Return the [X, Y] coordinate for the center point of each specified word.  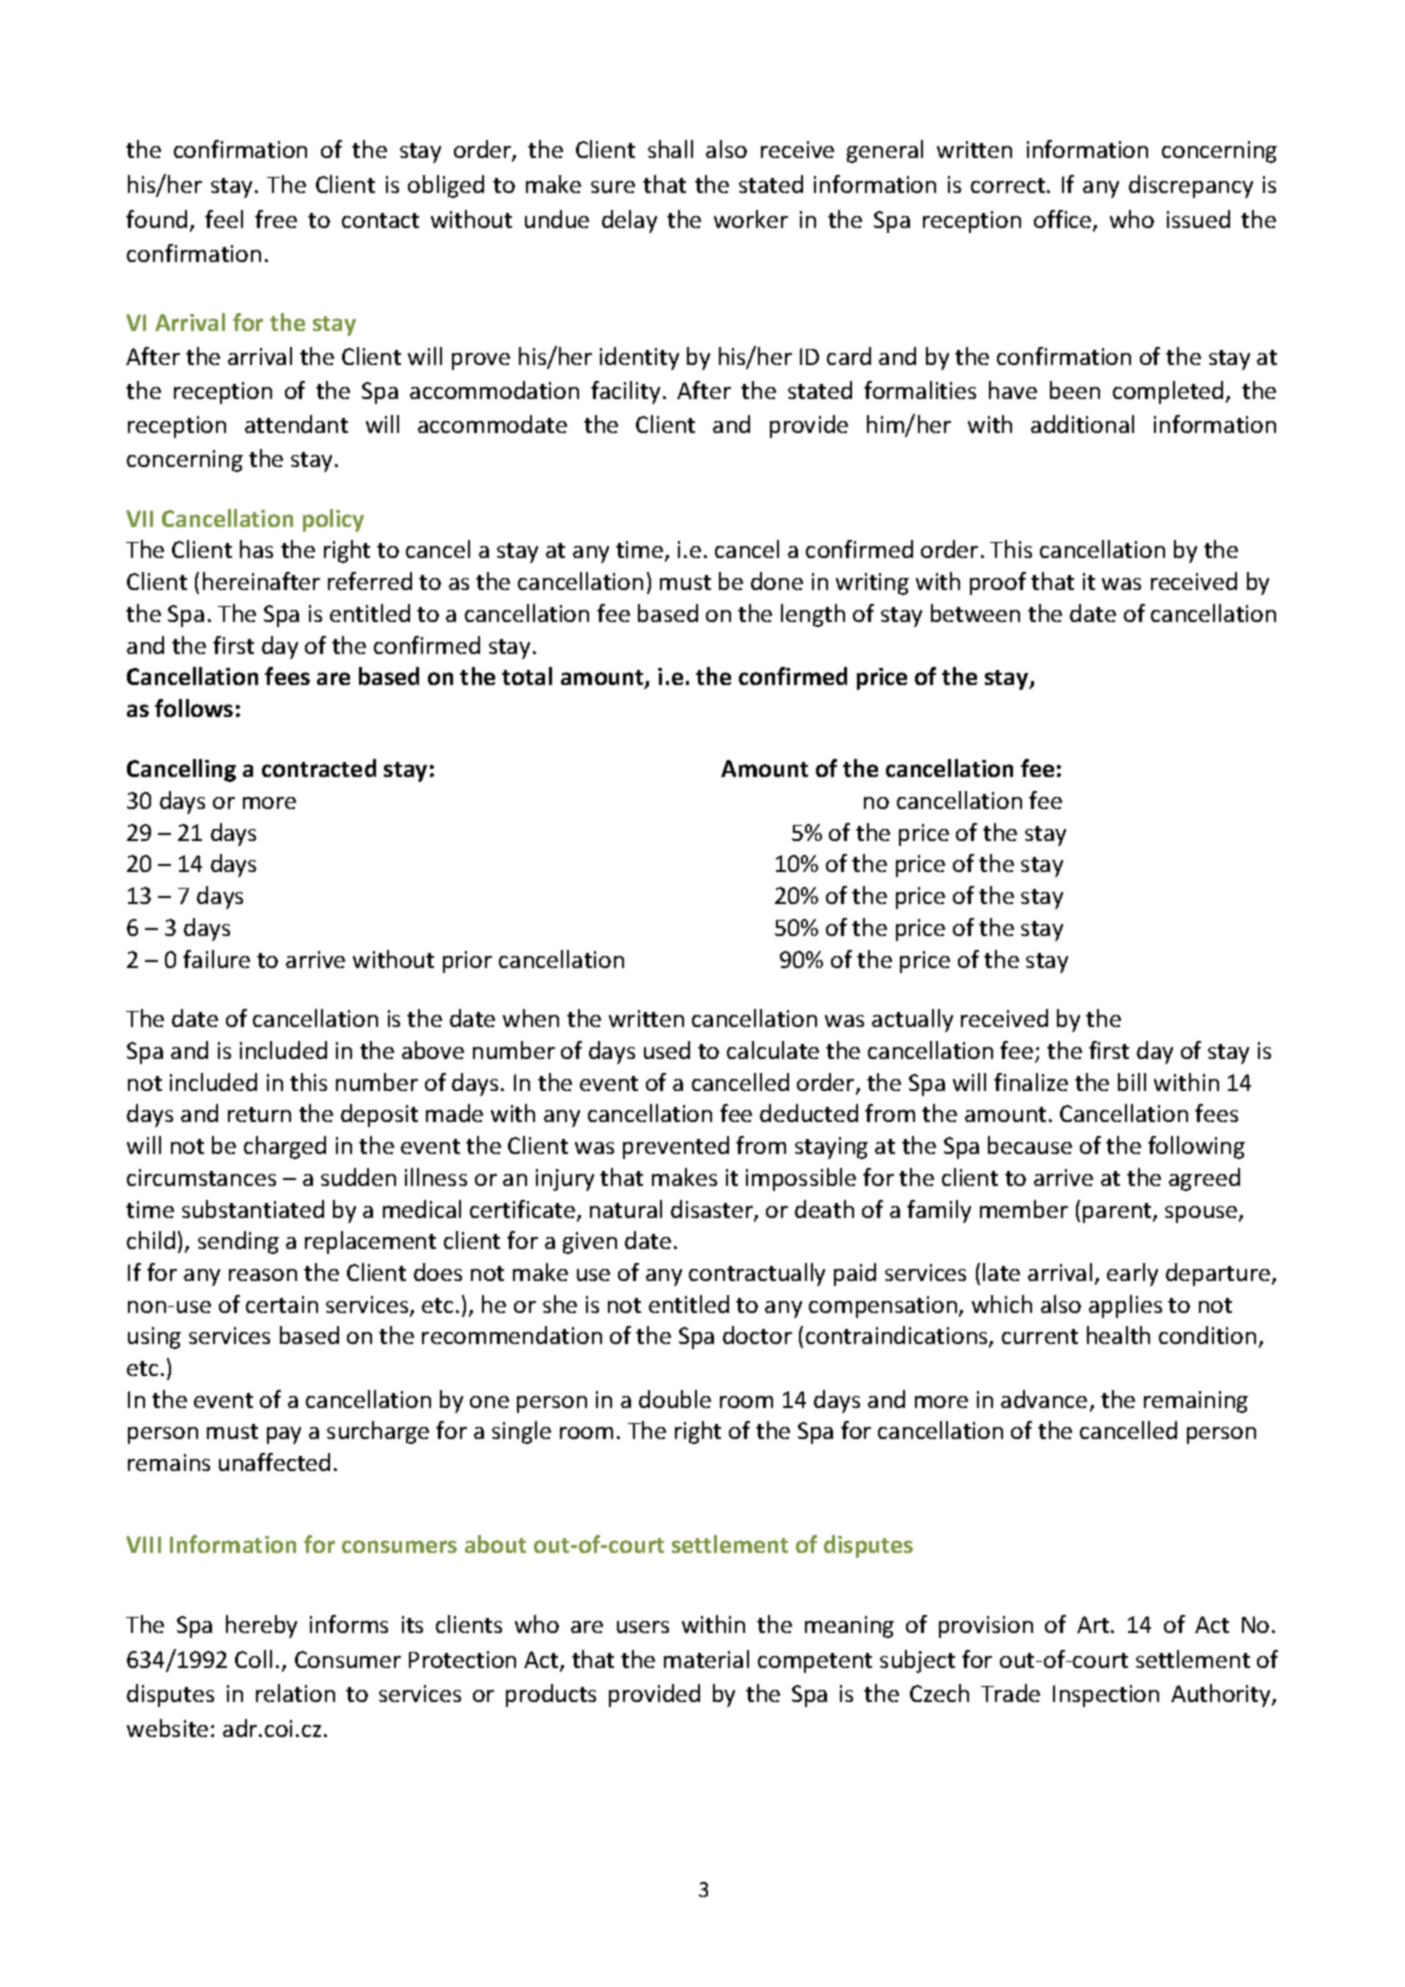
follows [194, 708]
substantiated [253, 1209]
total [527, 676]
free [276, 219]
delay [629, 221]
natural [626, 1209]
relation [295, 1693]
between [975, 613]
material [706, 1659]
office [1064, 220]
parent [1118, 1213]
